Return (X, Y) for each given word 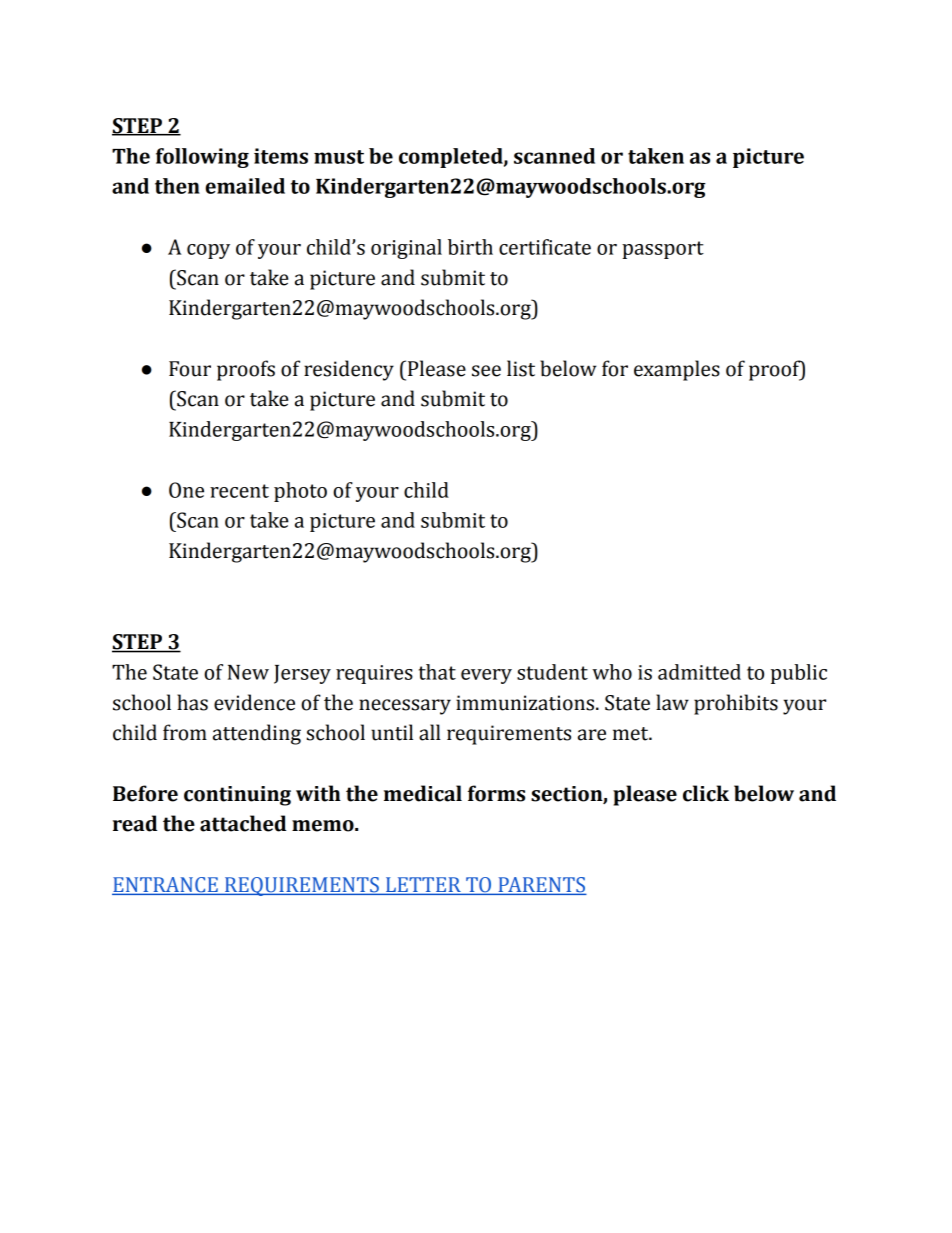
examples (677, 370)
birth (470, 247)
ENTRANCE (166, 886)
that (437, 672)
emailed (245, 186)
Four (190, 369)
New (248, 672)
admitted (699, 672)
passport (663, 250)
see (486, 371)
